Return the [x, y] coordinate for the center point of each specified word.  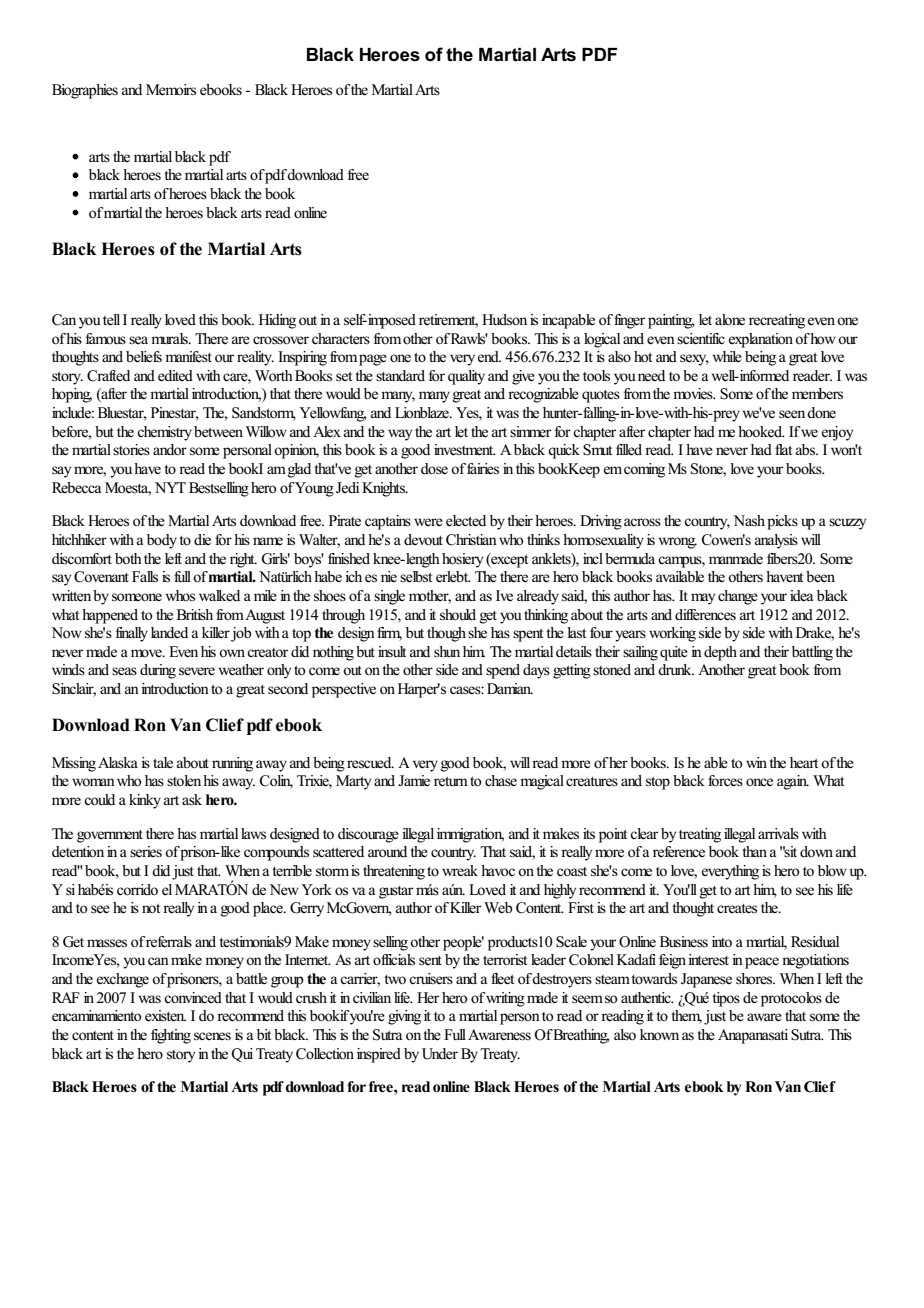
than [754, 851]
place [269, 909]
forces [725, 781]
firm [389, 634]
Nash [749, 521]
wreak [460, 871]
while [727, 357]
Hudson [504, 320]
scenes [212, 1036]
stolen [185, 781]
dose [434, 469]
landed [169, 633]
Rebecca [76, 488]
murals [170, 338]
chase [501, 781]
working [672, 634]
